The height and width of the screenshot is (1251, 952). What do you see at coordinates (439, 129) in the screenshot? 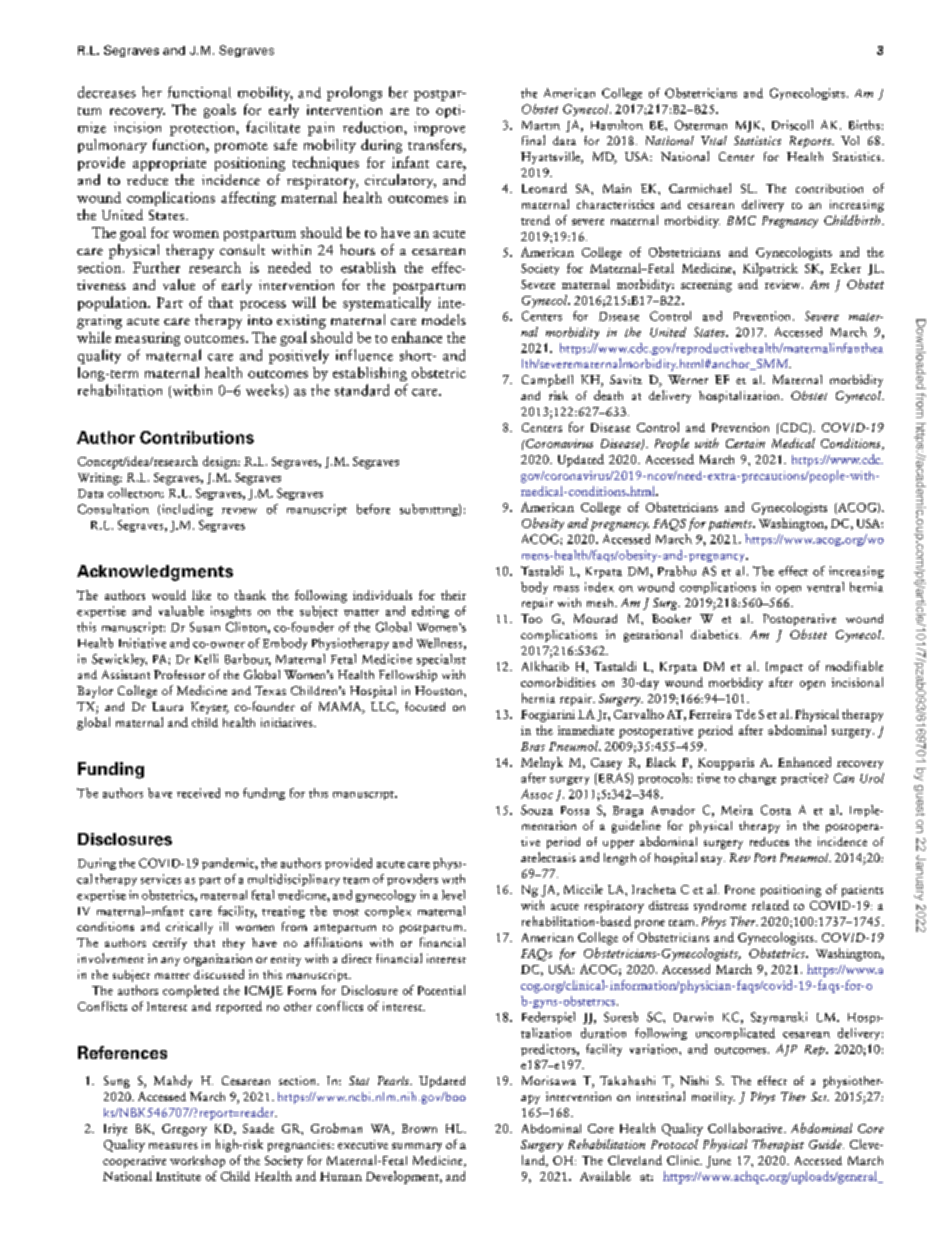
I see `improve` at bounding box center [439, 129].
